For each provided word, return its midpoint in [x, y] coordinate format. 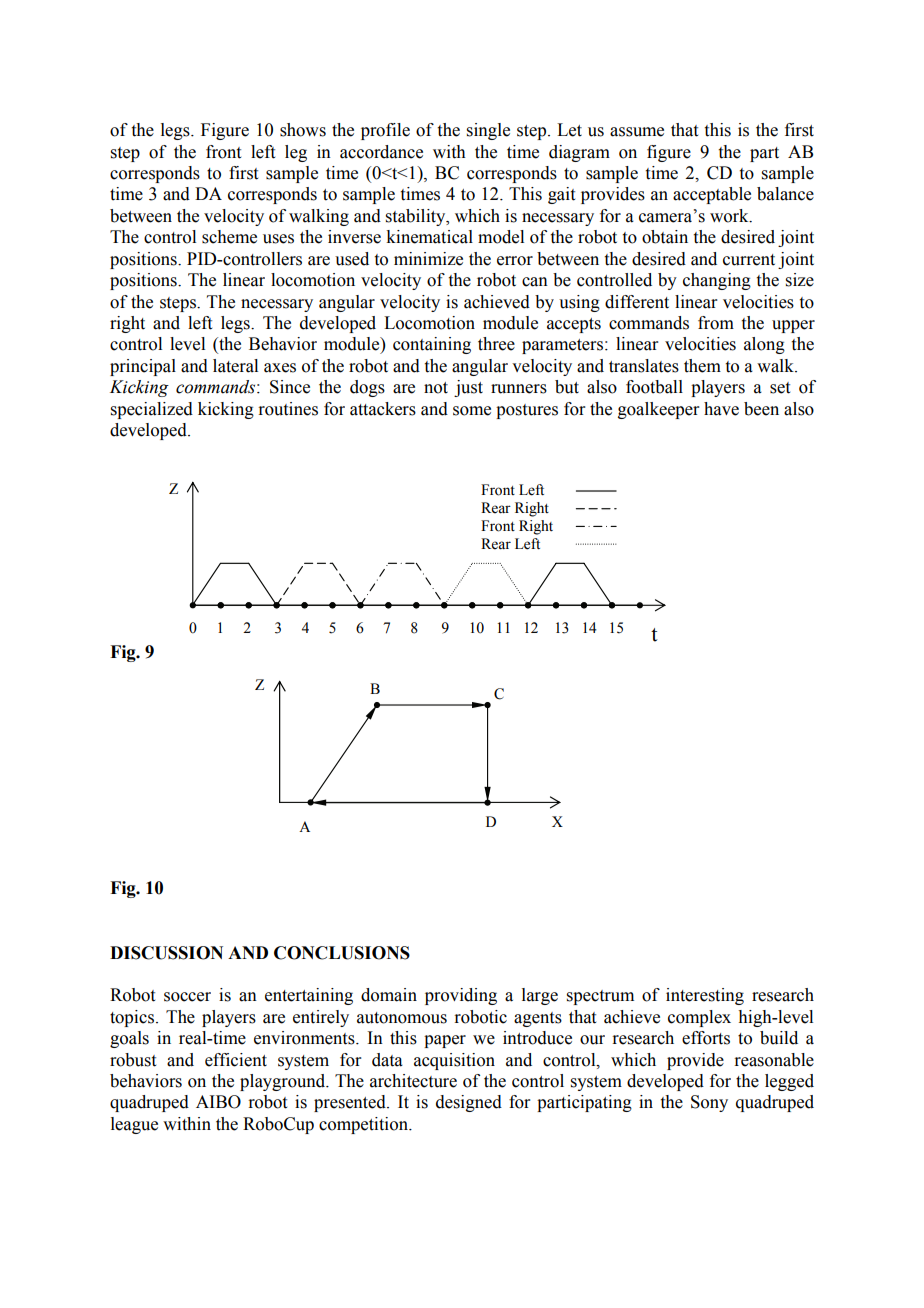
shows [303, 130]
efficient [236, 1060]
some [472, 411]
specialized [152, 410]
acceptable [712, 195]
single [488, 131]
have [721, 409]
